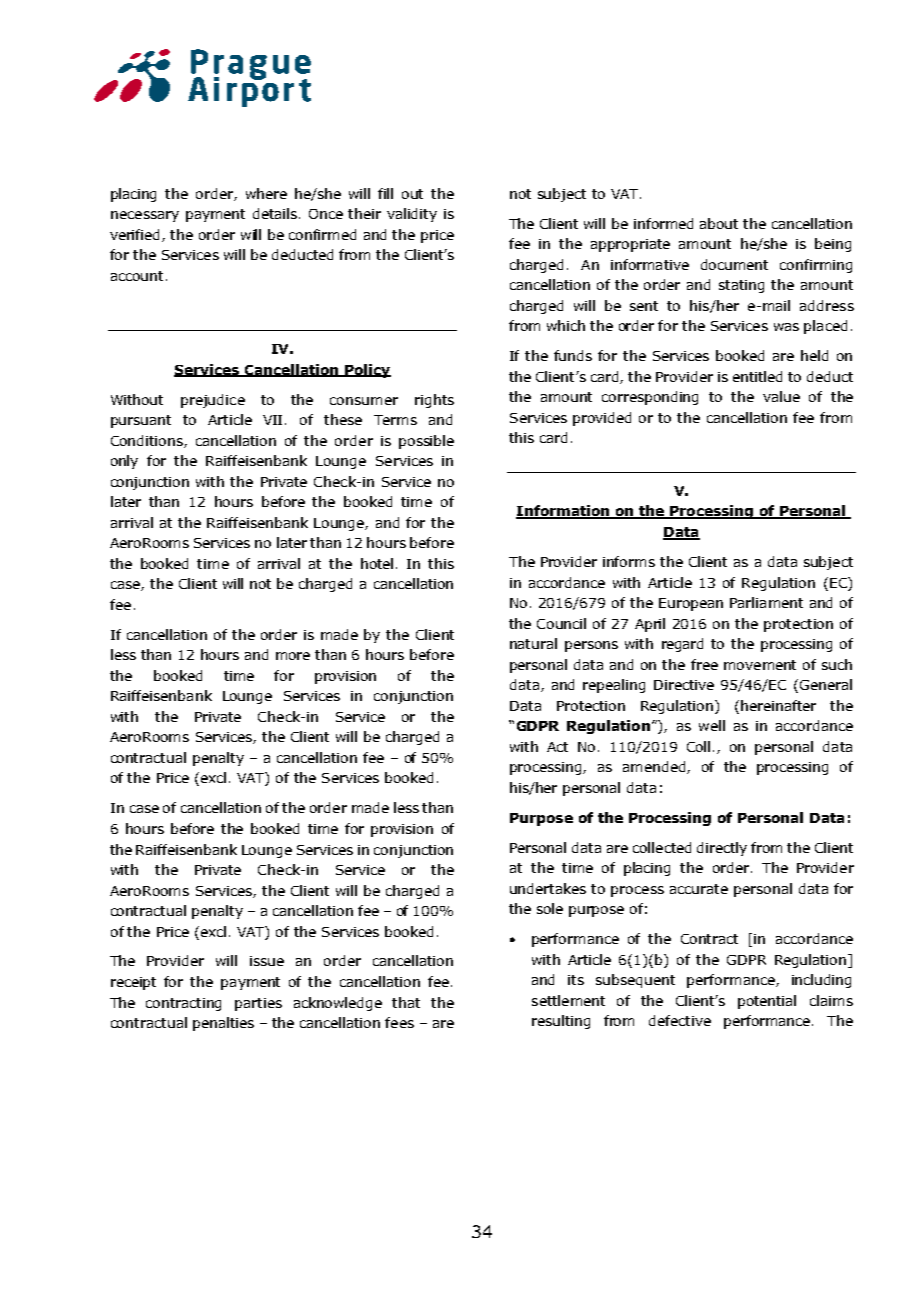 The image size is (924, 1308). I want to click on validity, so click(412, 215).
